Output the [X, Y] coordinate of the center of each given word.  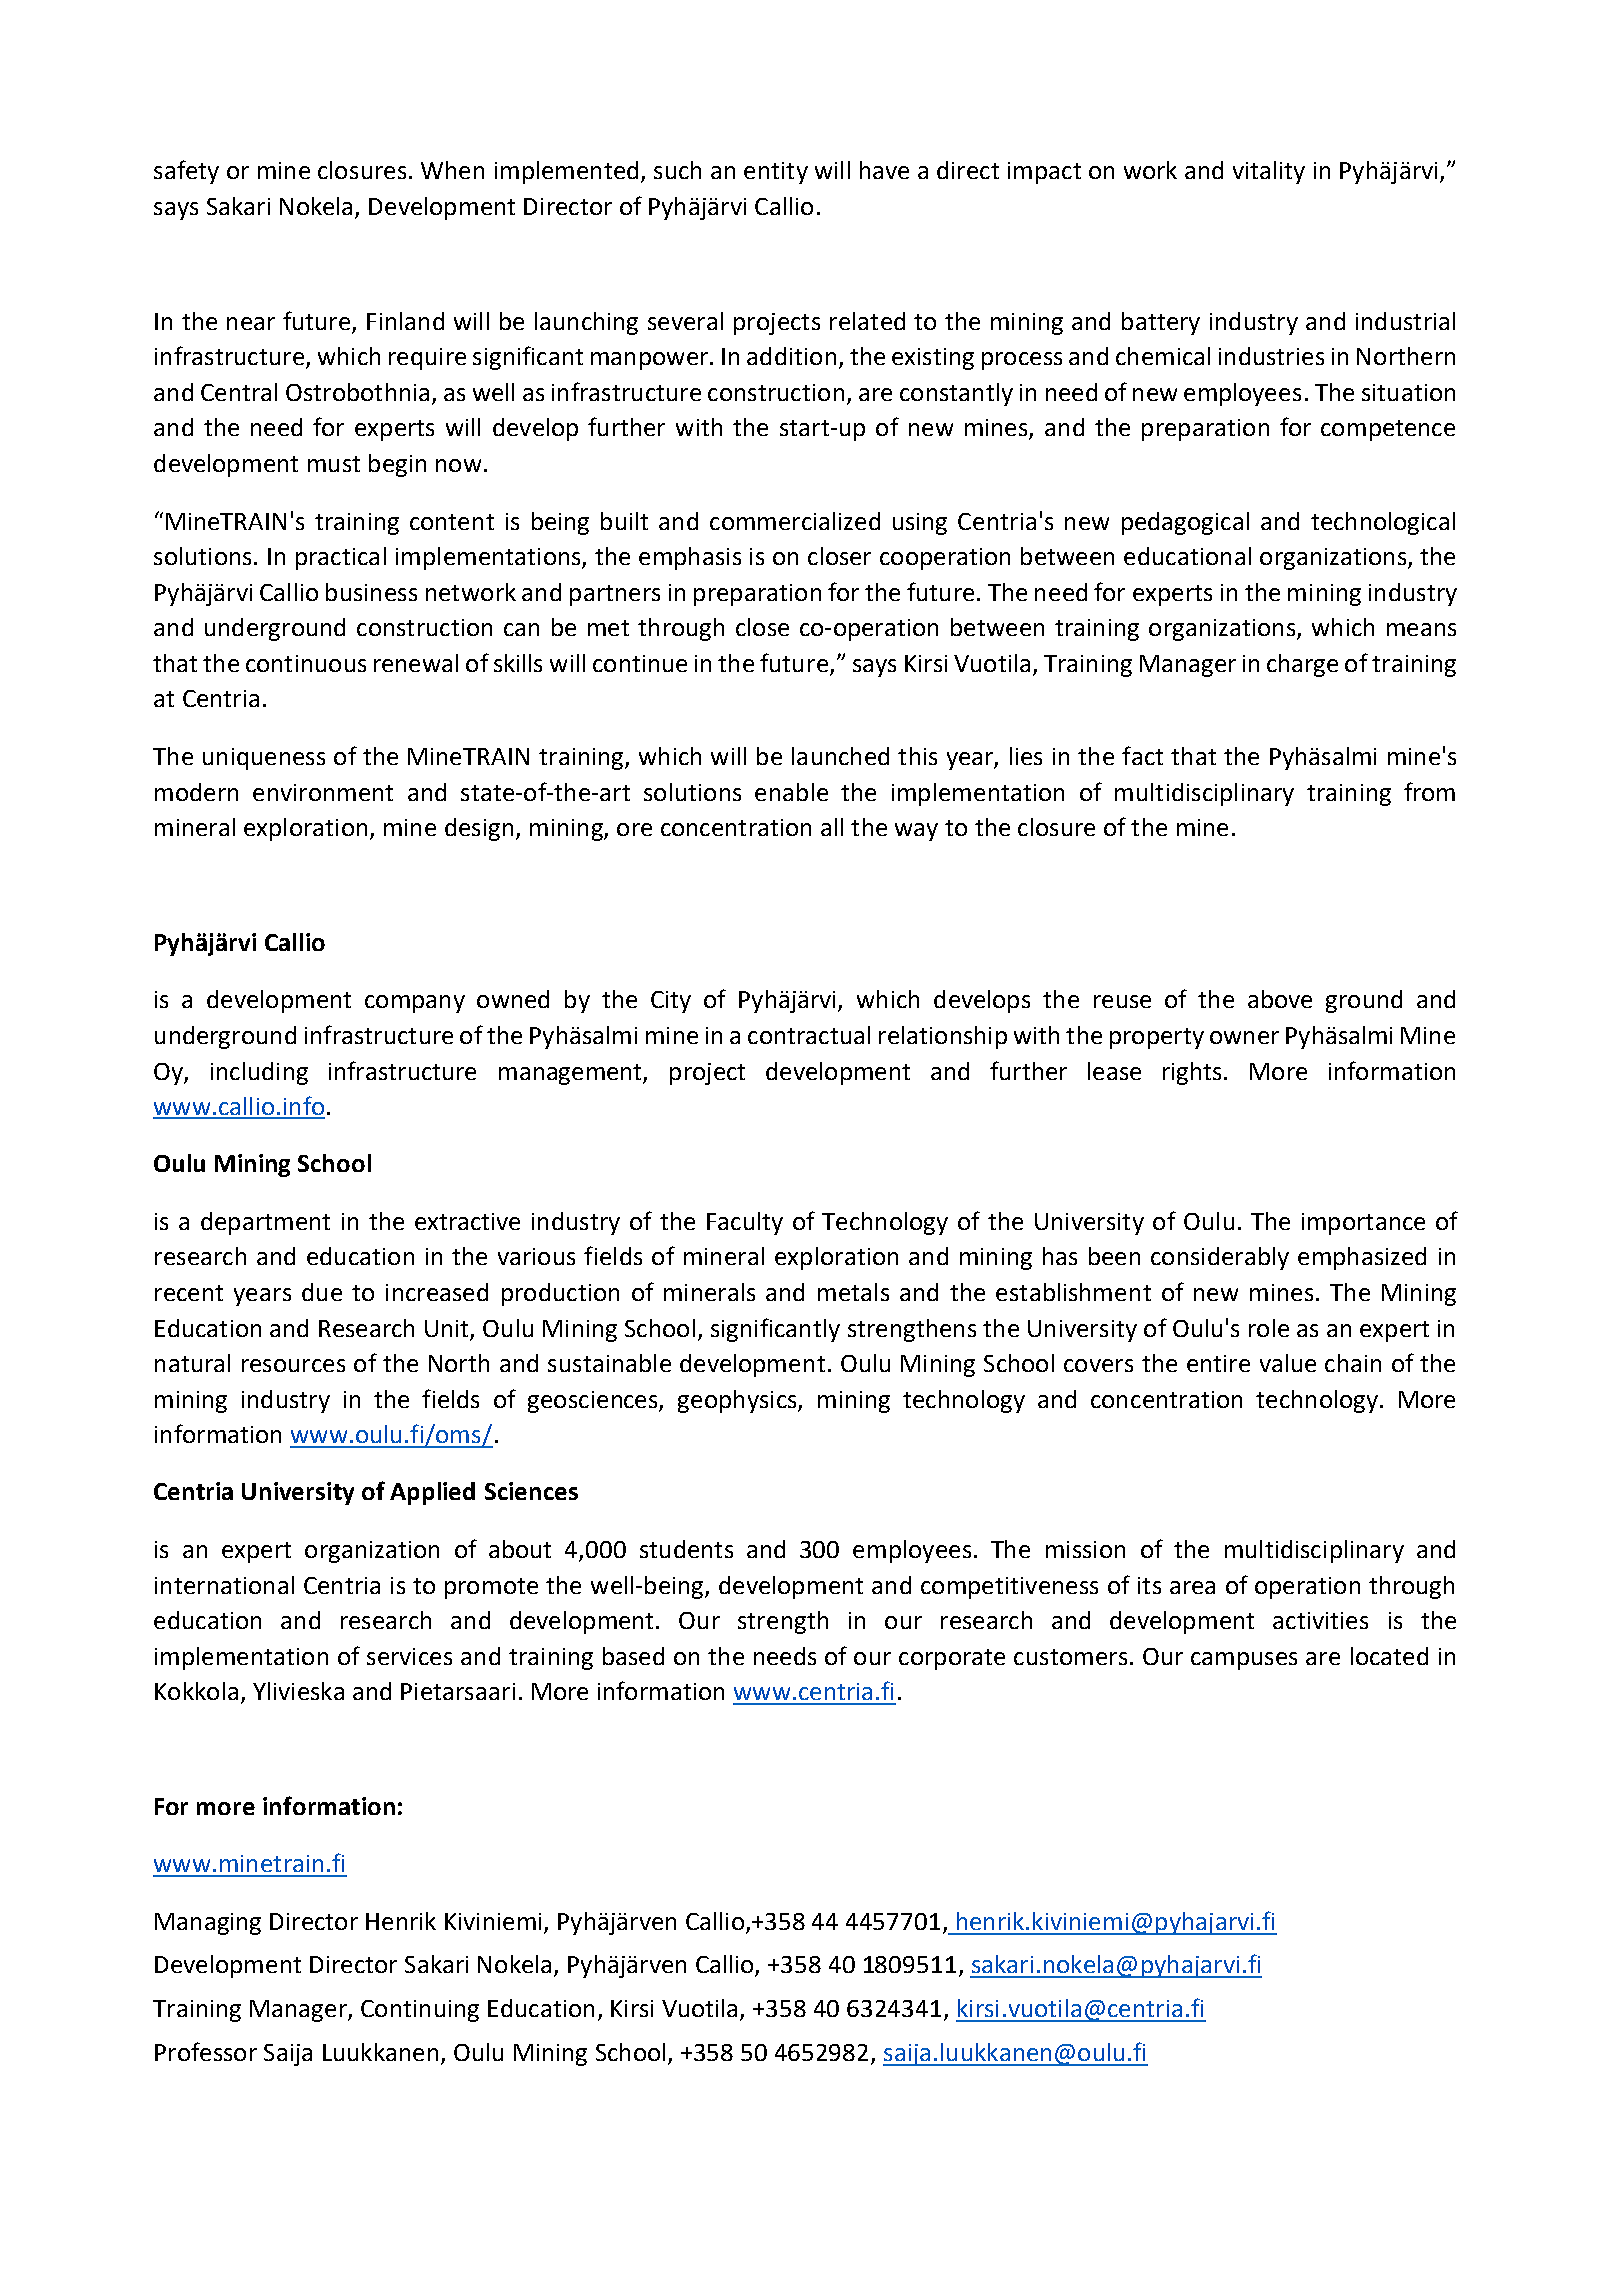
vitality [1269, 172]
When [452, 170]
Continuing [420, 2011]
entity [776, 173]
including [259, 1073]
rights [1192, 1073]
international [224, 1585]
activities [1320, 1620]
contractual [809, 1035]
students [686, 1549]
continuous [306, 663]
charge [1302, 665]
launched [840, 756]
